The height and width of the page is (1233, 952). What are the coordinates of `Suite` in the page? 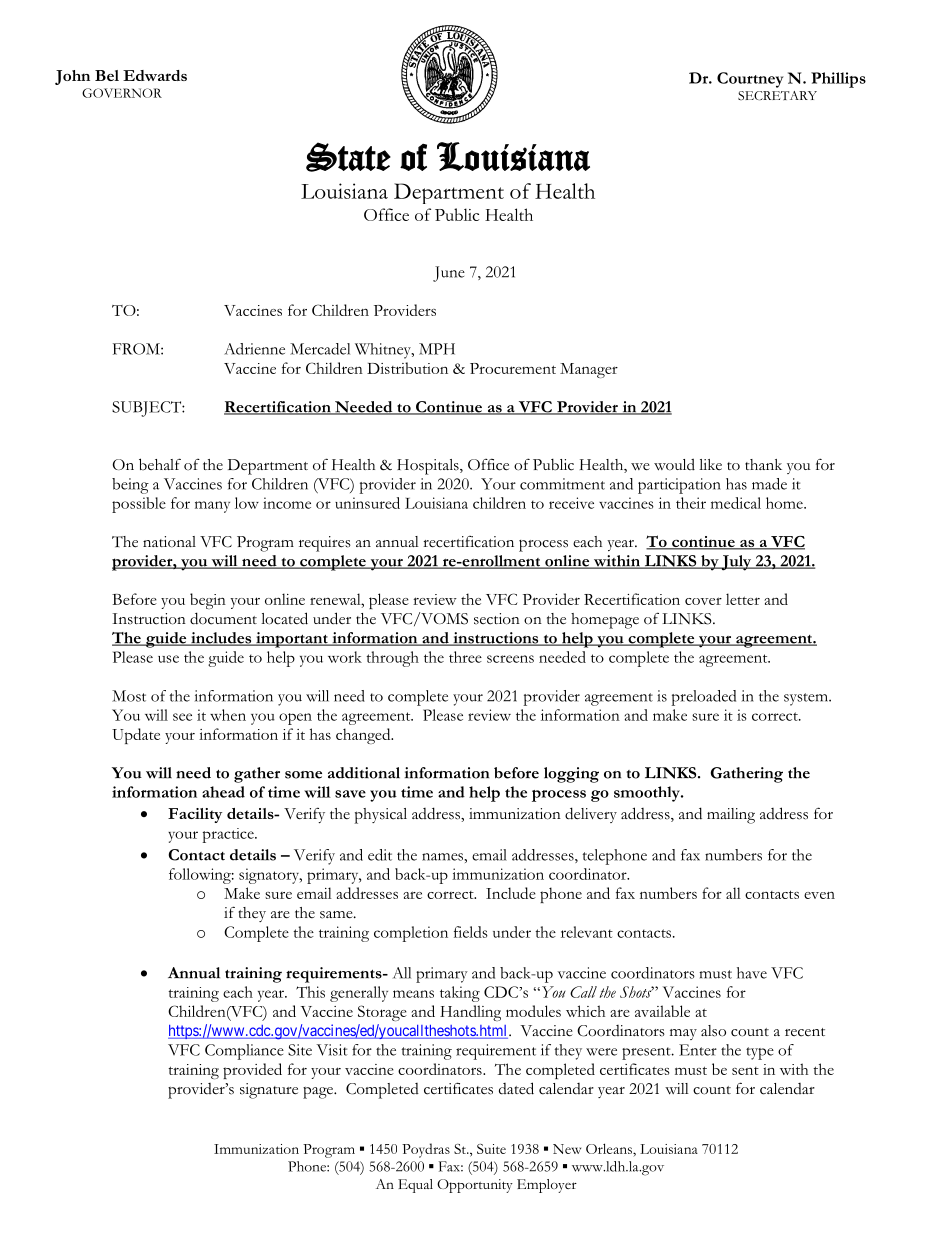 It's located at (491, 1149).
